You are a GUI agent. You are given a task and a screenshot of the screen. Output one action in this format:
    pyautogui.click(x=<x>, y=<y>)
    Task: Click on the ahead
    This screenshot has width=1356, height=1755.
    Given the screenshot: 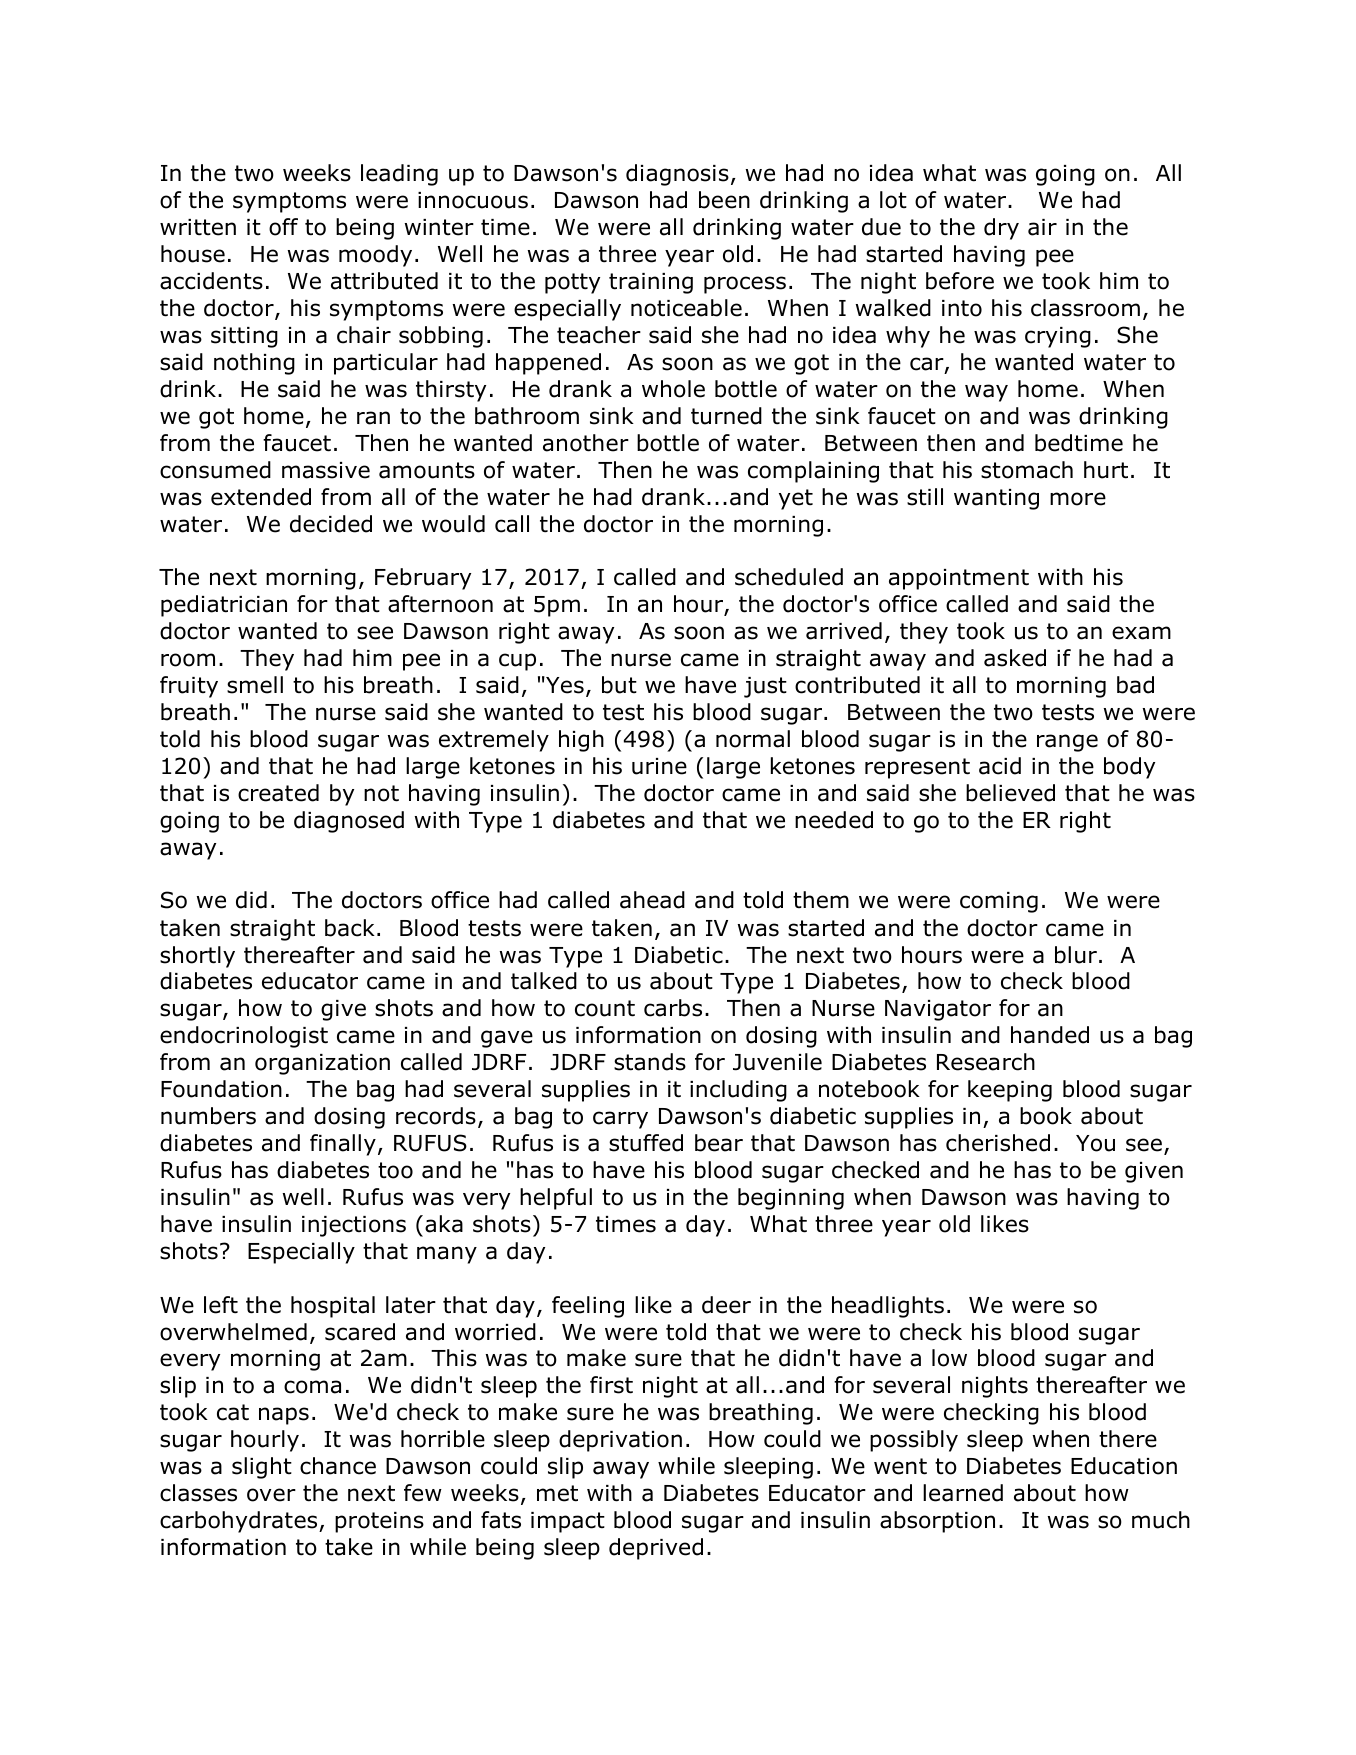 What is the action you would take?
    pyautogui.click(x=652, y=900)
